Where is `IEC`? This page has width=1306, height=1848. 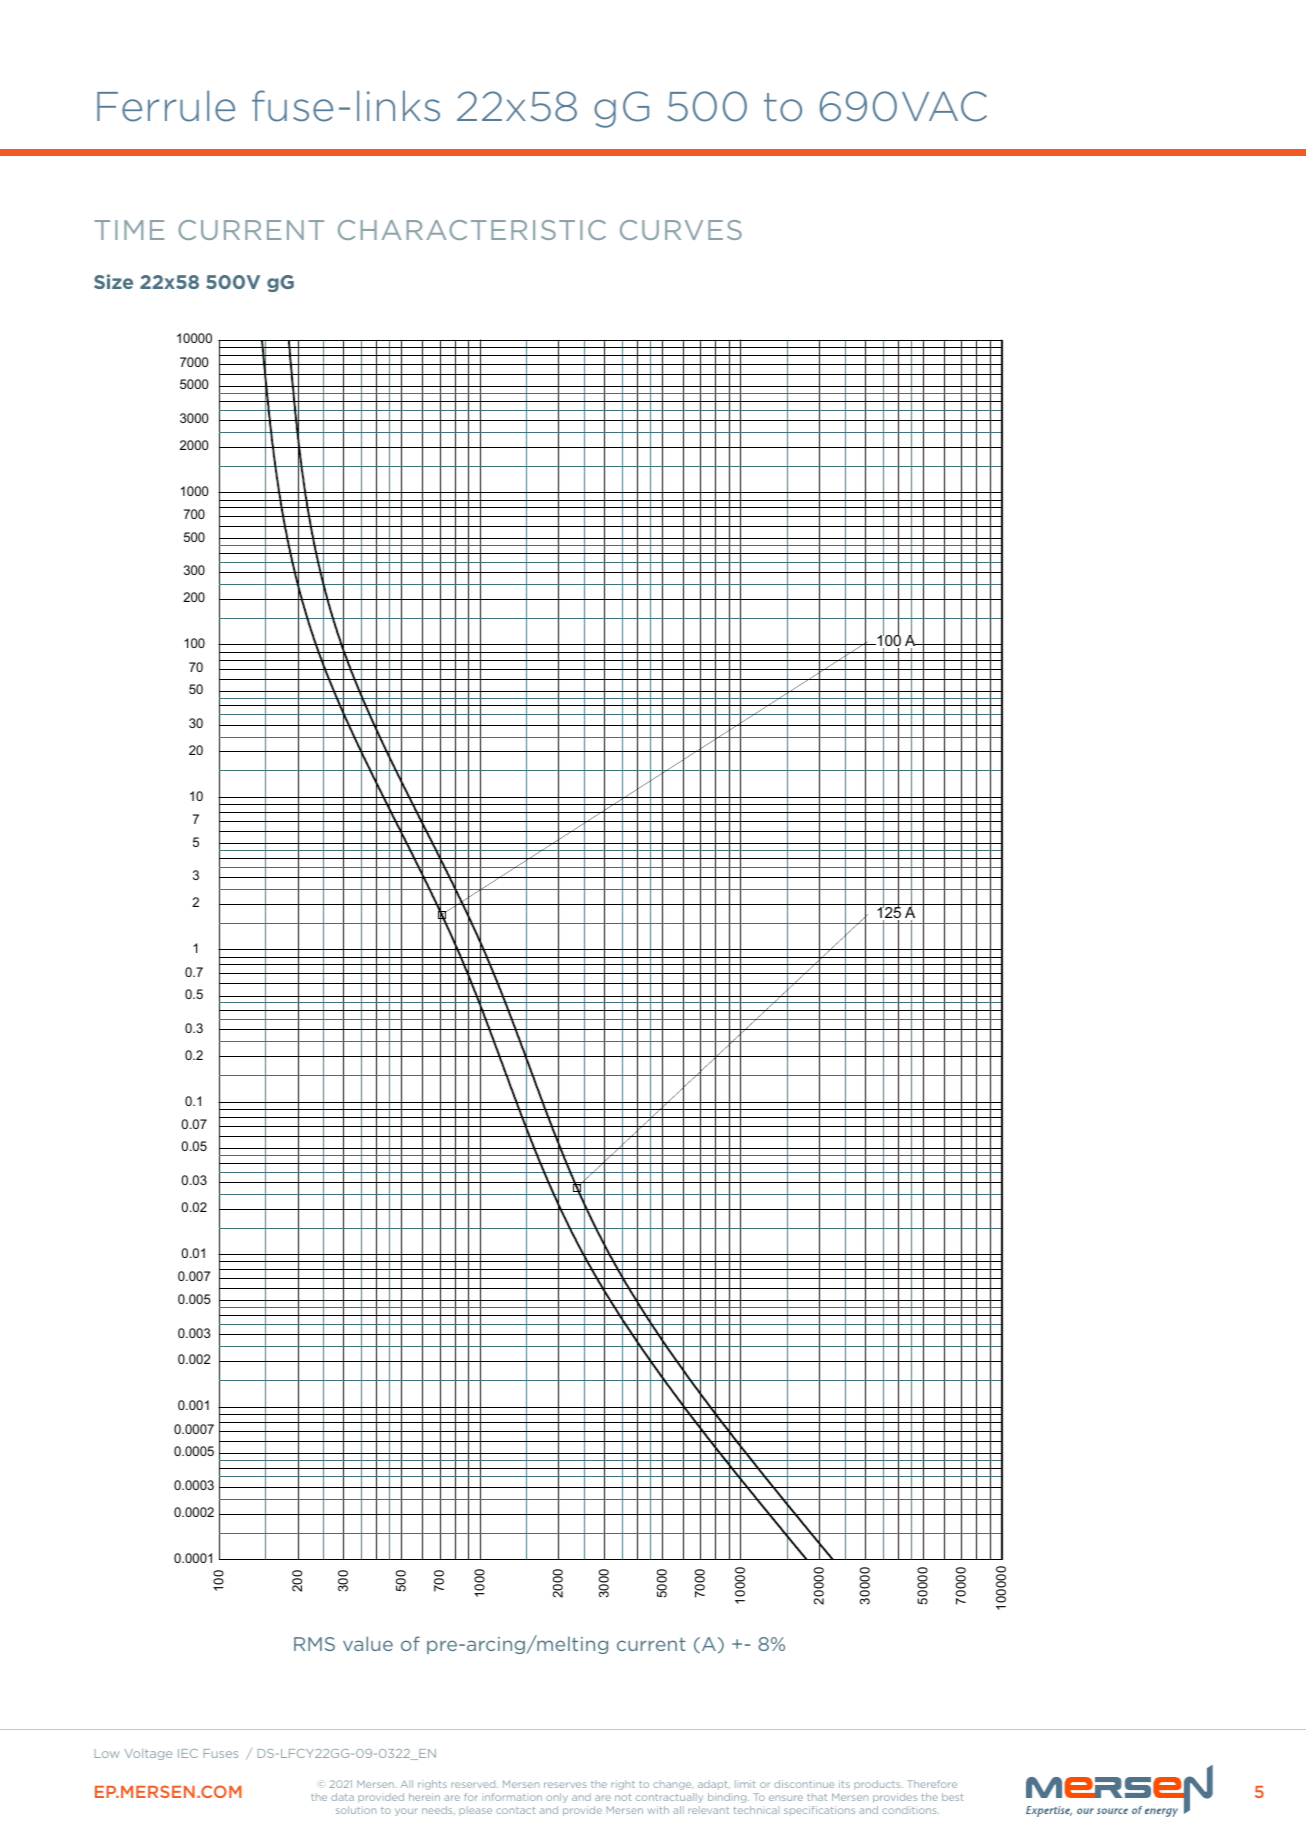 IEC is located at coordinates (188, 1753).
